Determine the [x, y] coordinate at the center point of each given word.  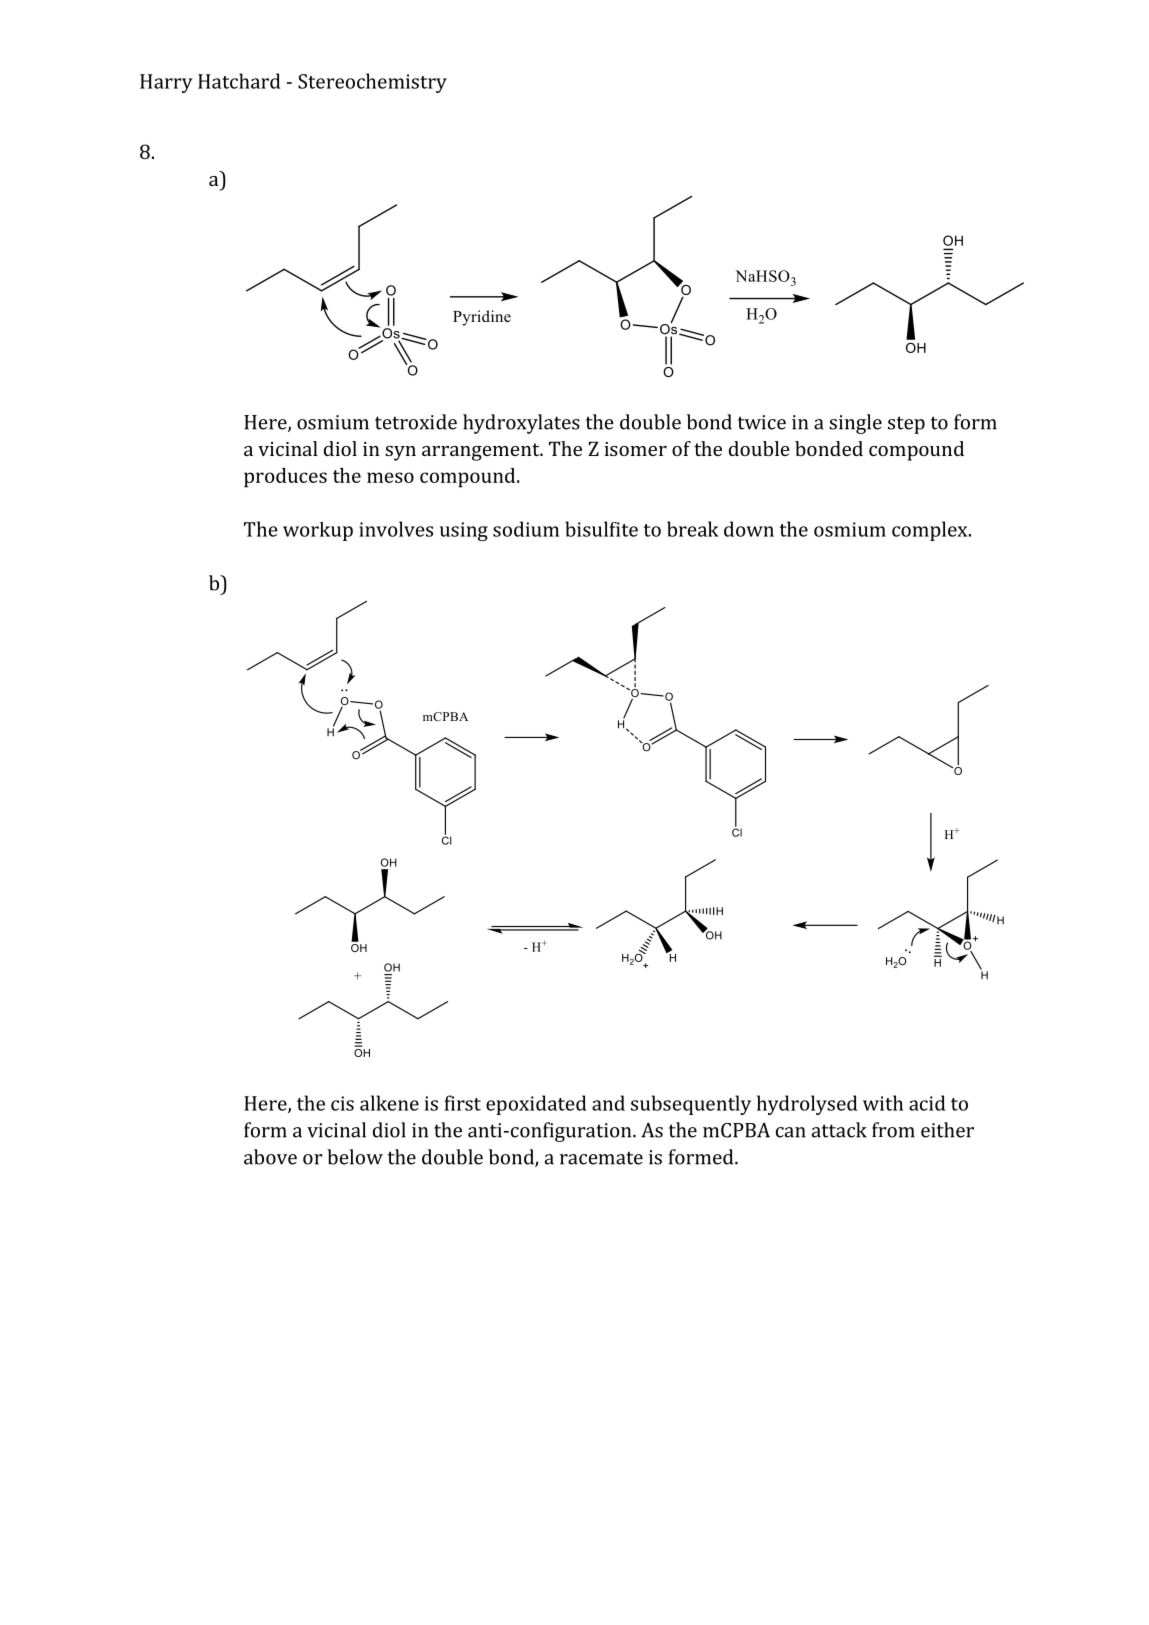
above [270, 1157]
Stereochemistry [372, 83]
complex [931, 531]
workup [318, 531]
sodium [526, 529]
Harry [166, 83]
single [855, 424]
